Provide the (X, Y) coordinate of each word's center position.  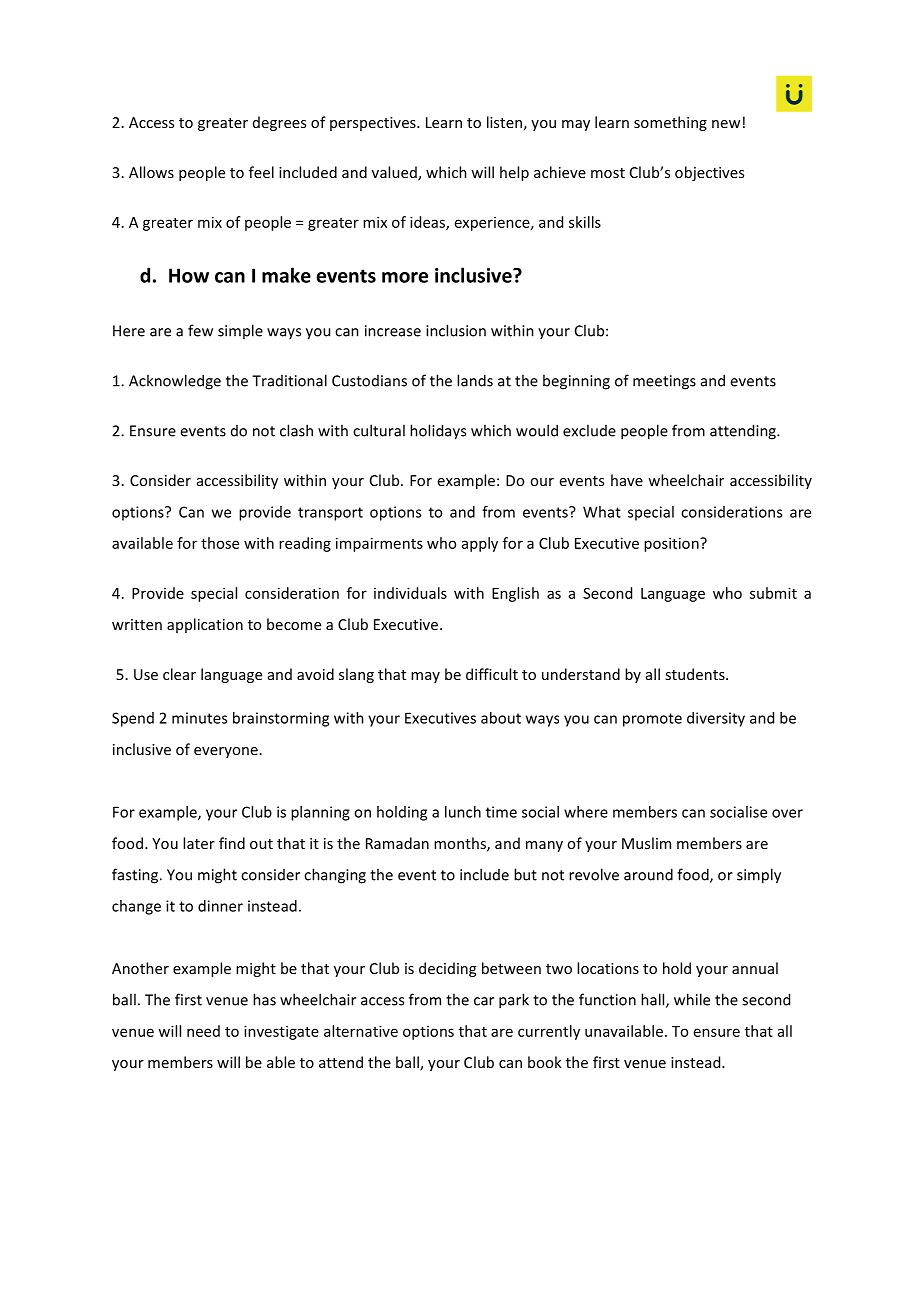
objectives (709, 173)
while (692, 999)
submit (773, 593)
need (203, 1031)
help (514, 173)
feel (261, 172)
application (205, 625)
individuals (410, 593)
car (484, 1001)
